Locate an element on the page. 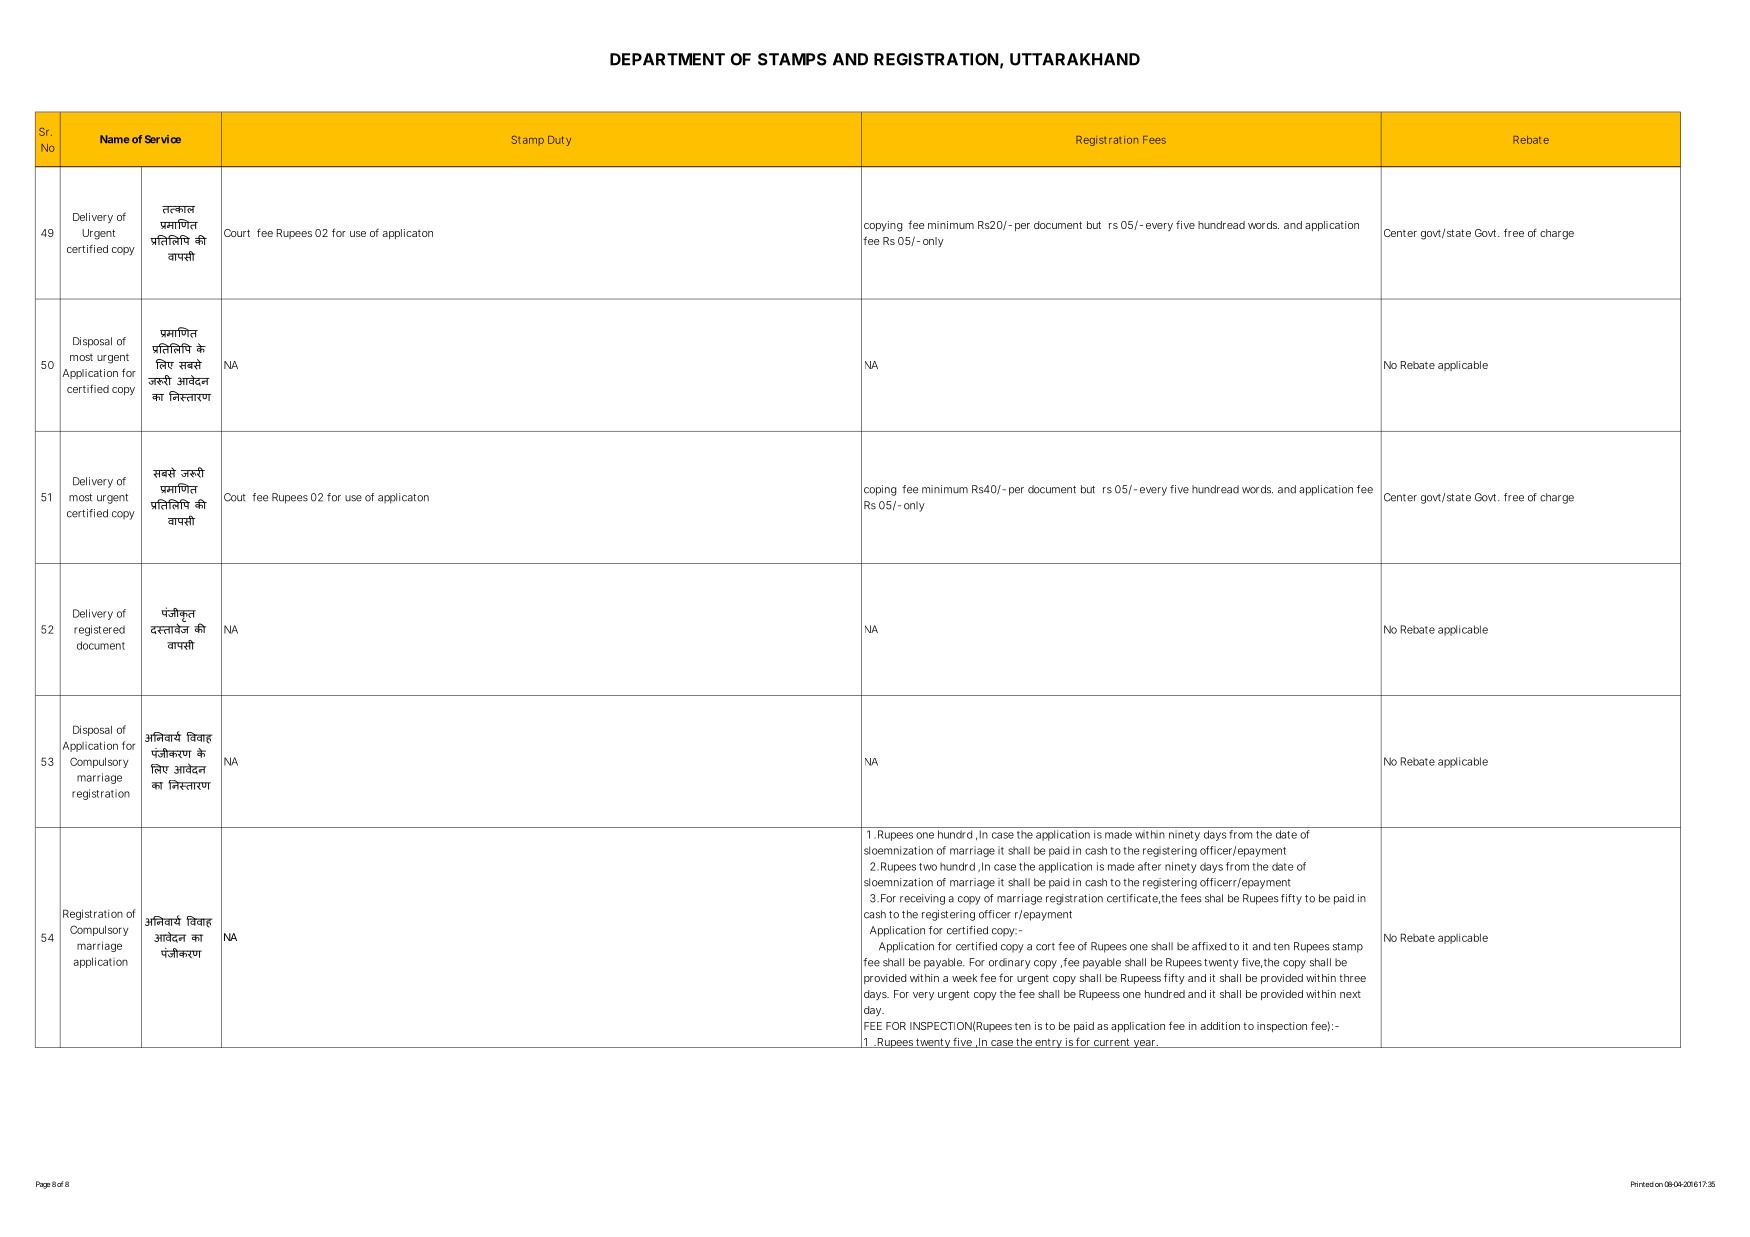  Page is located at coordinates (43, 1185).
